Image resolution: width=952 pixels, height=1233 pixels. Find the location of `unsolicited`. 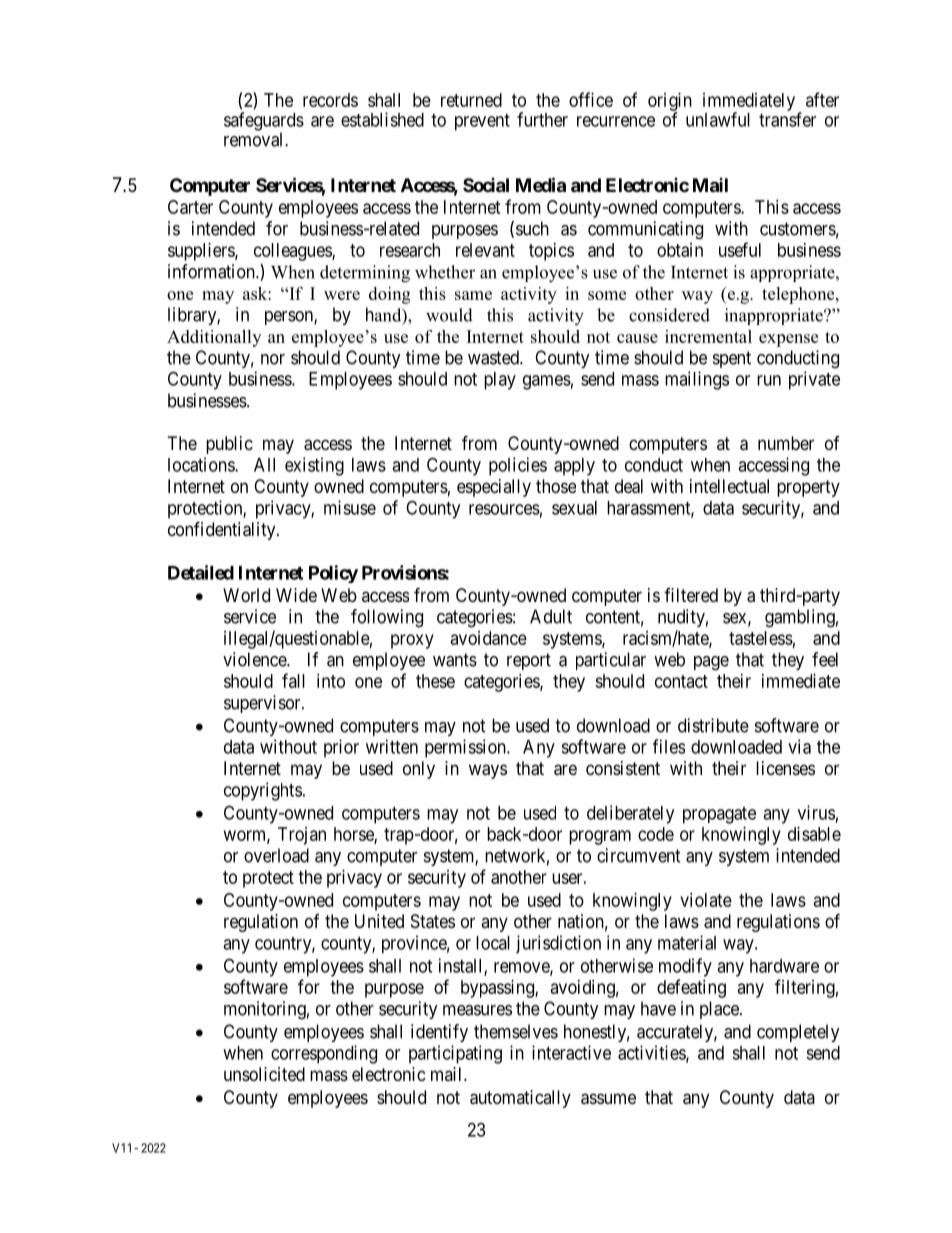

unsolicited is located at coordinates (264, 1074).
